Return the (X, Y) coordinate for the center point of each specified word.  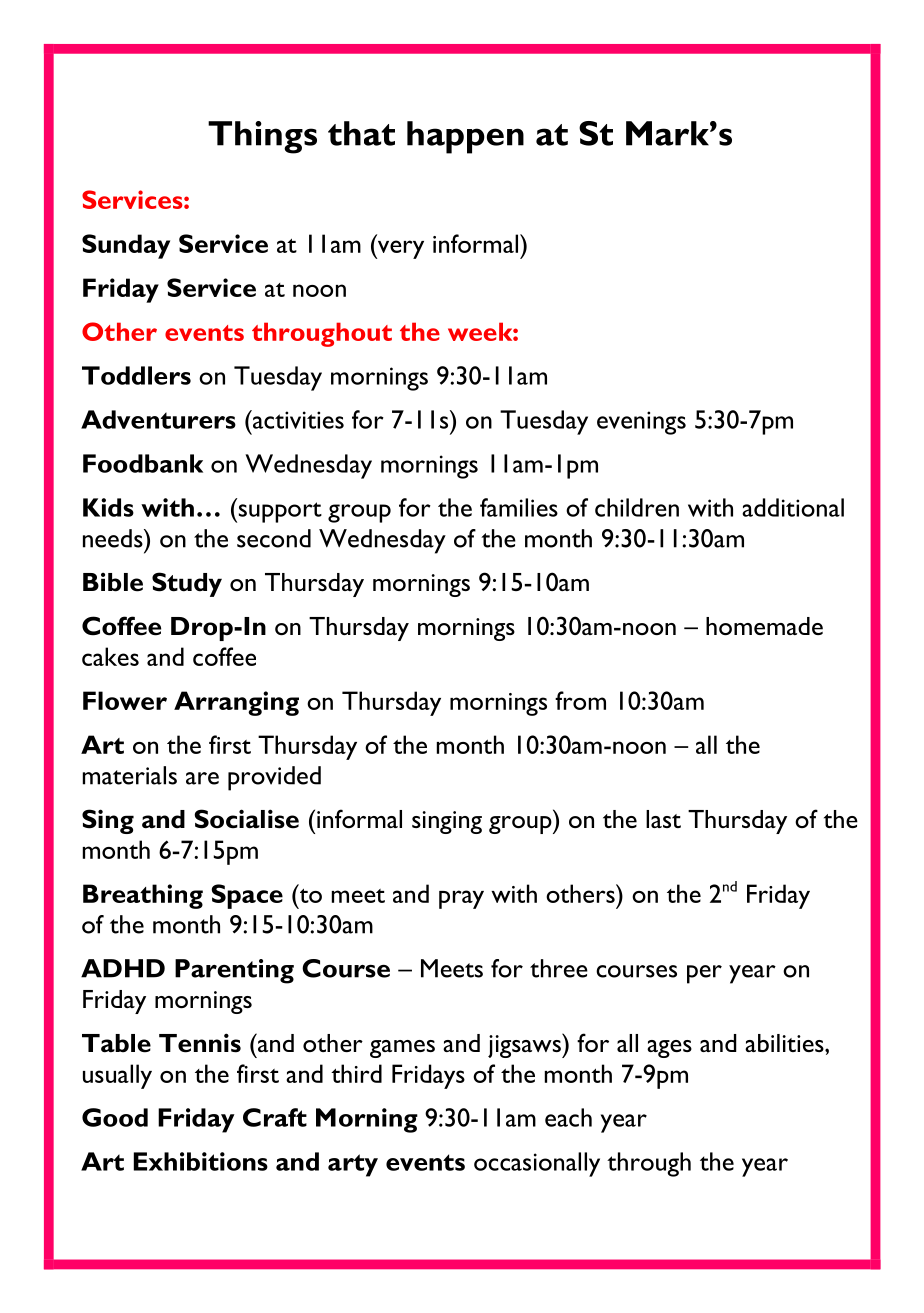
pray (461, 899)
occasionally (537, 1164)
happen (465, 137)
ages (669, 1049)
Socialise (246, 819)
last (663, 819)
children (637, 507)
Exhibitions (201, 1161)
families (519, 507)
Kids (108, 507)
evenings (641, 423)
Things (262, 137)
